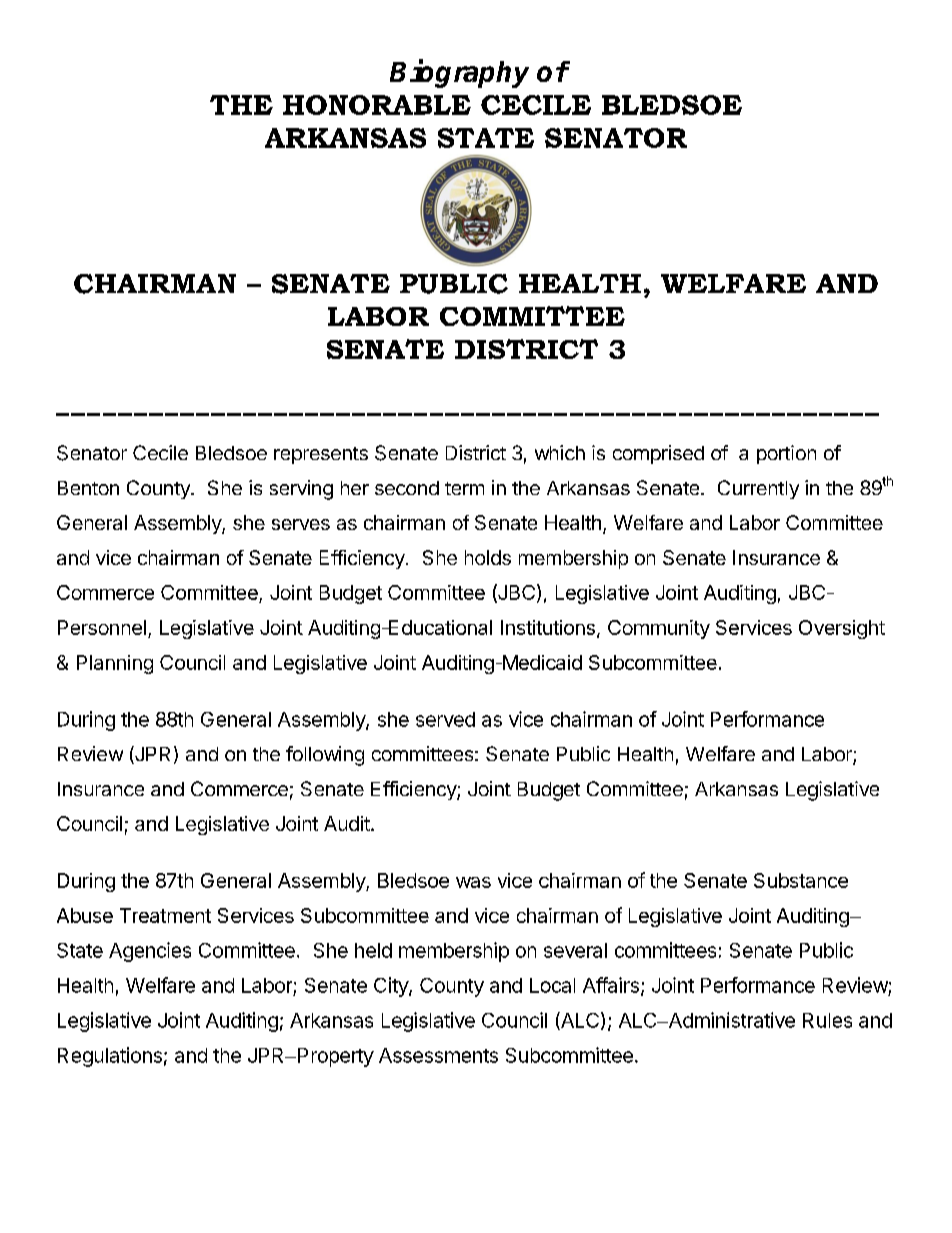  What do you see at coordinates (658, 454) in the page?
I see `comprised` at bounding box center [658, 454].
